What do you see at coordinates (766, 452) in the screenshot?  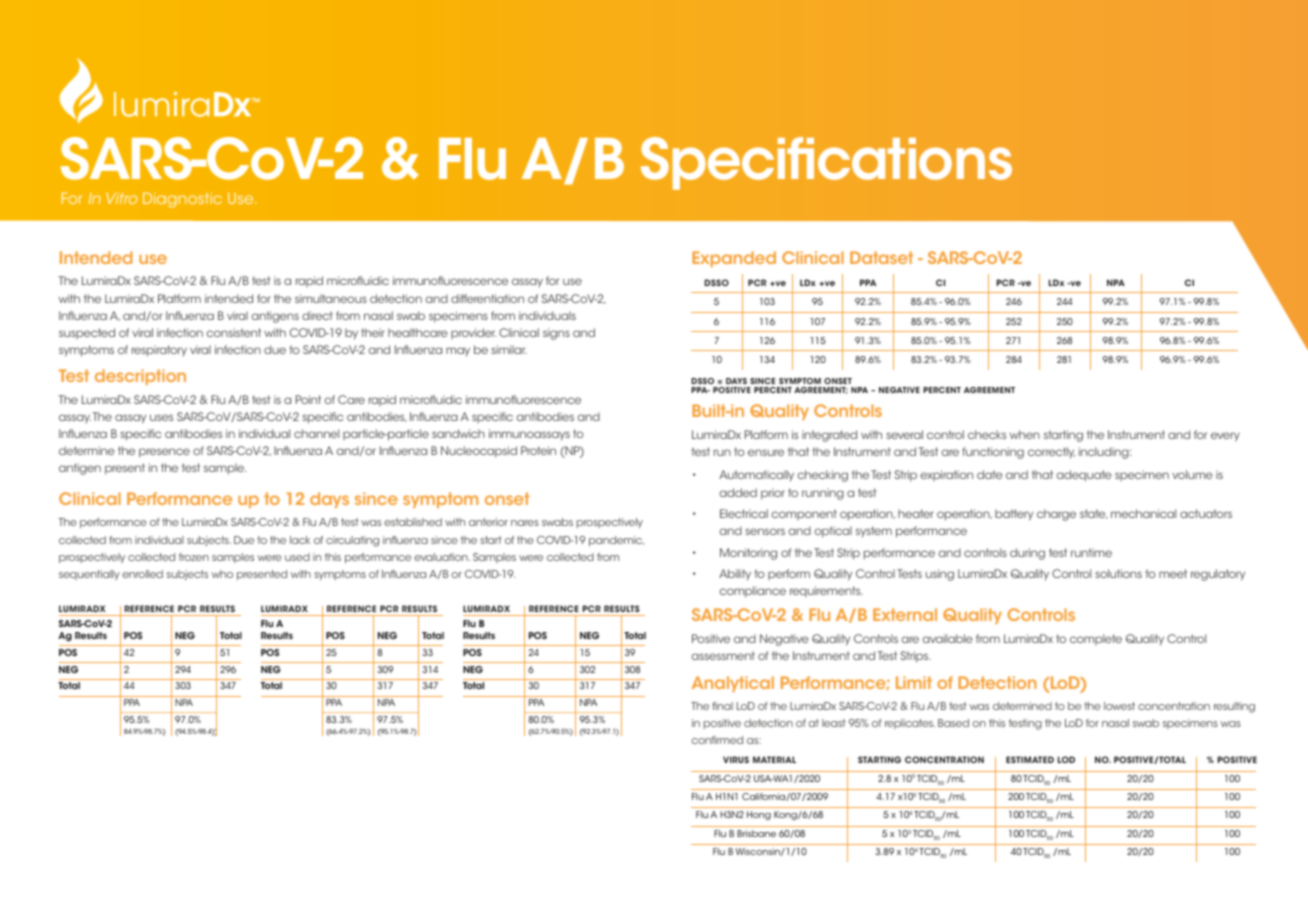 I see `ensure` at bounding box center [766, 452].
